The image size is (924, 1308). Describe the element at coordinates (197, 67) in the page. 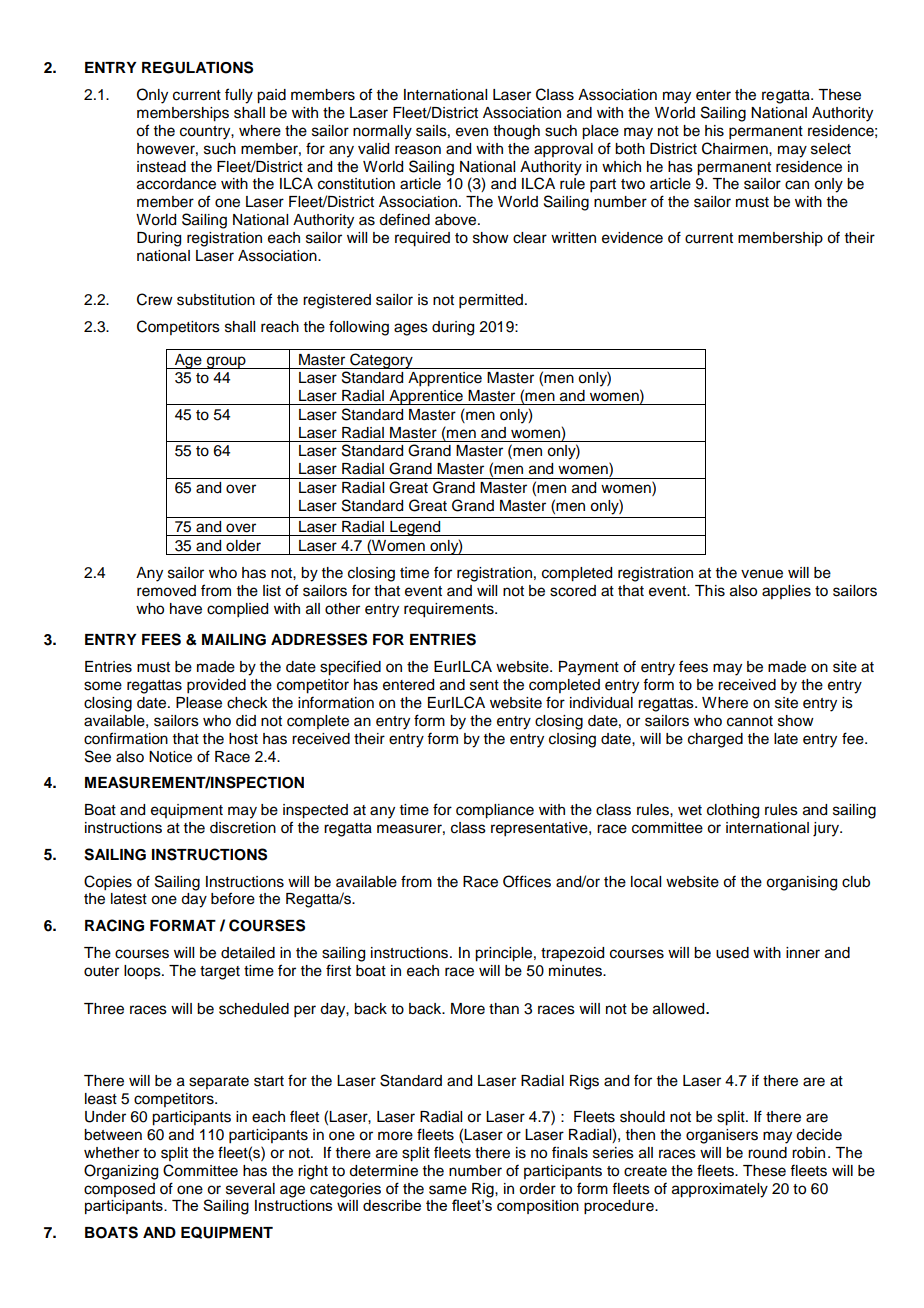

I see `REGULATIONS` at that location.
